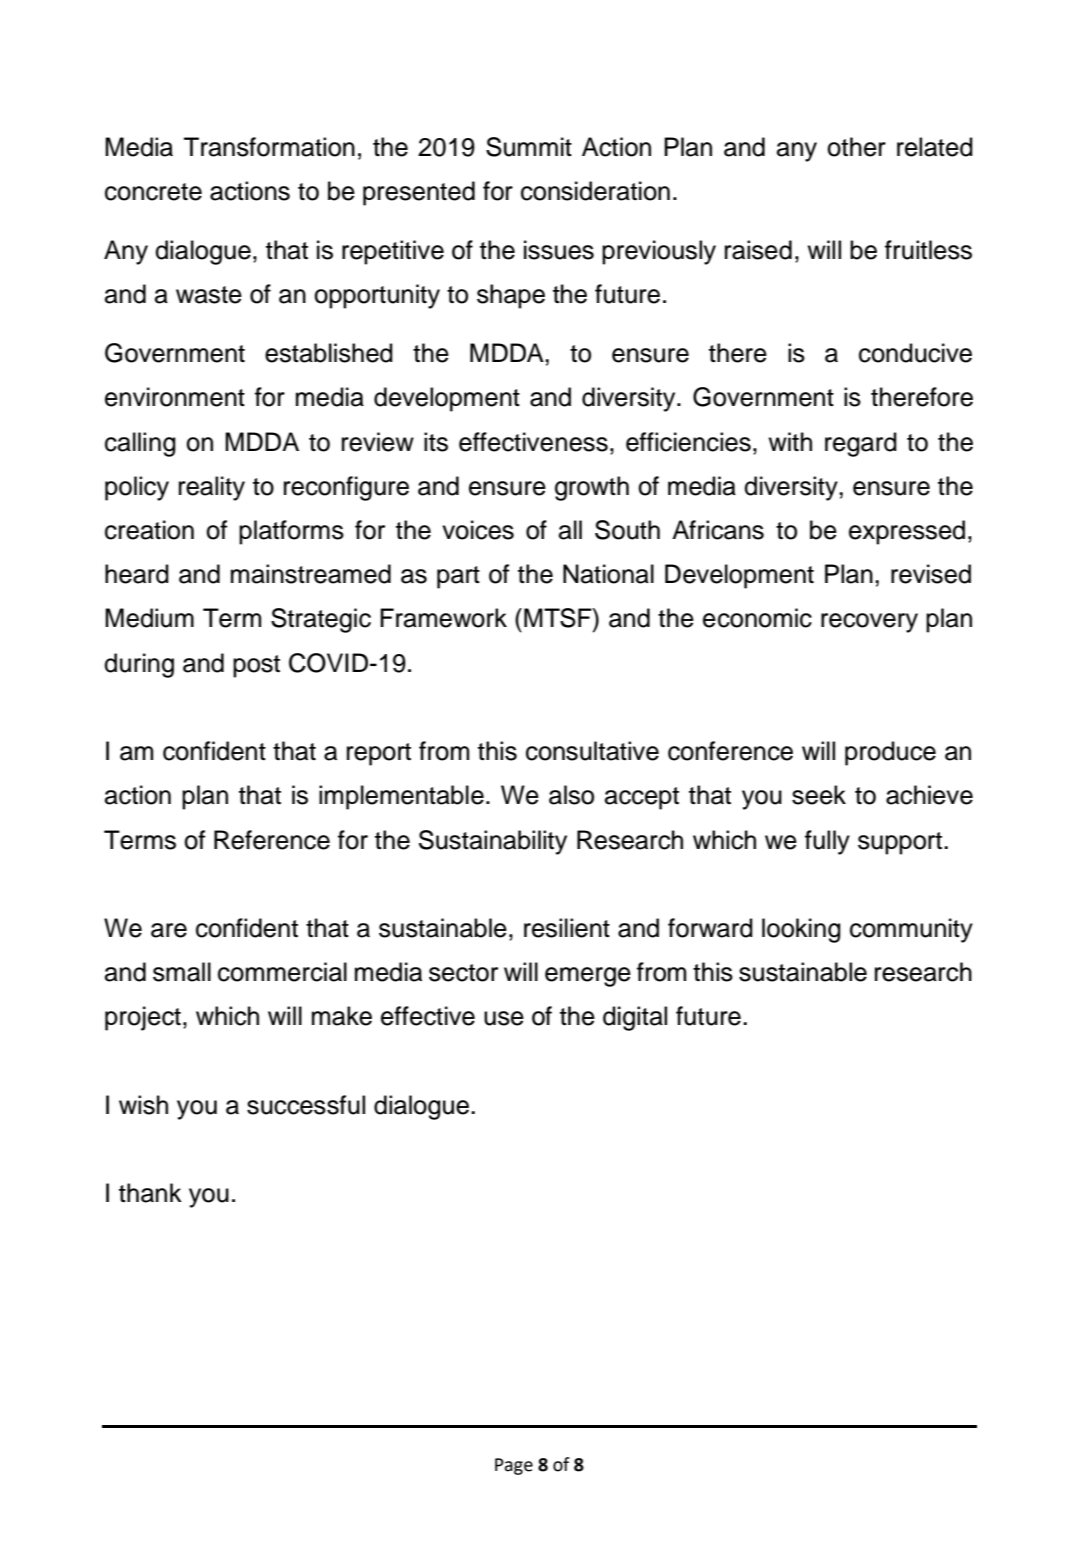  What do you see at coordinates (256, 666) in the screenshot?
I see `post` at bounding box center [256, 666].
